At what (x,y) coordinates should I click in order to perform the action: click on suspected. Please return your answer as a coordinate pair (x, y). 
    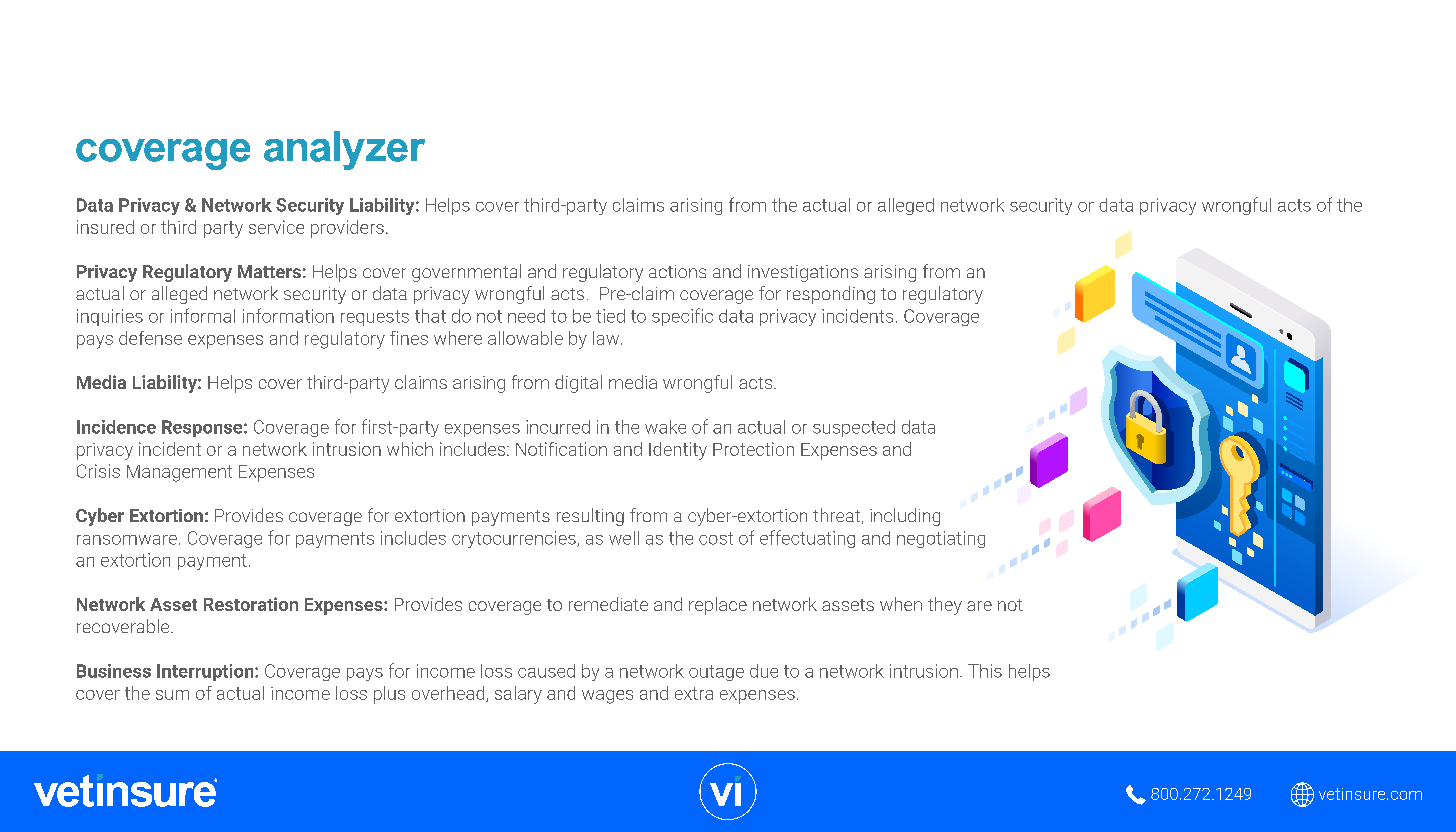
    Looking at the image, I should click on (854, 428).
